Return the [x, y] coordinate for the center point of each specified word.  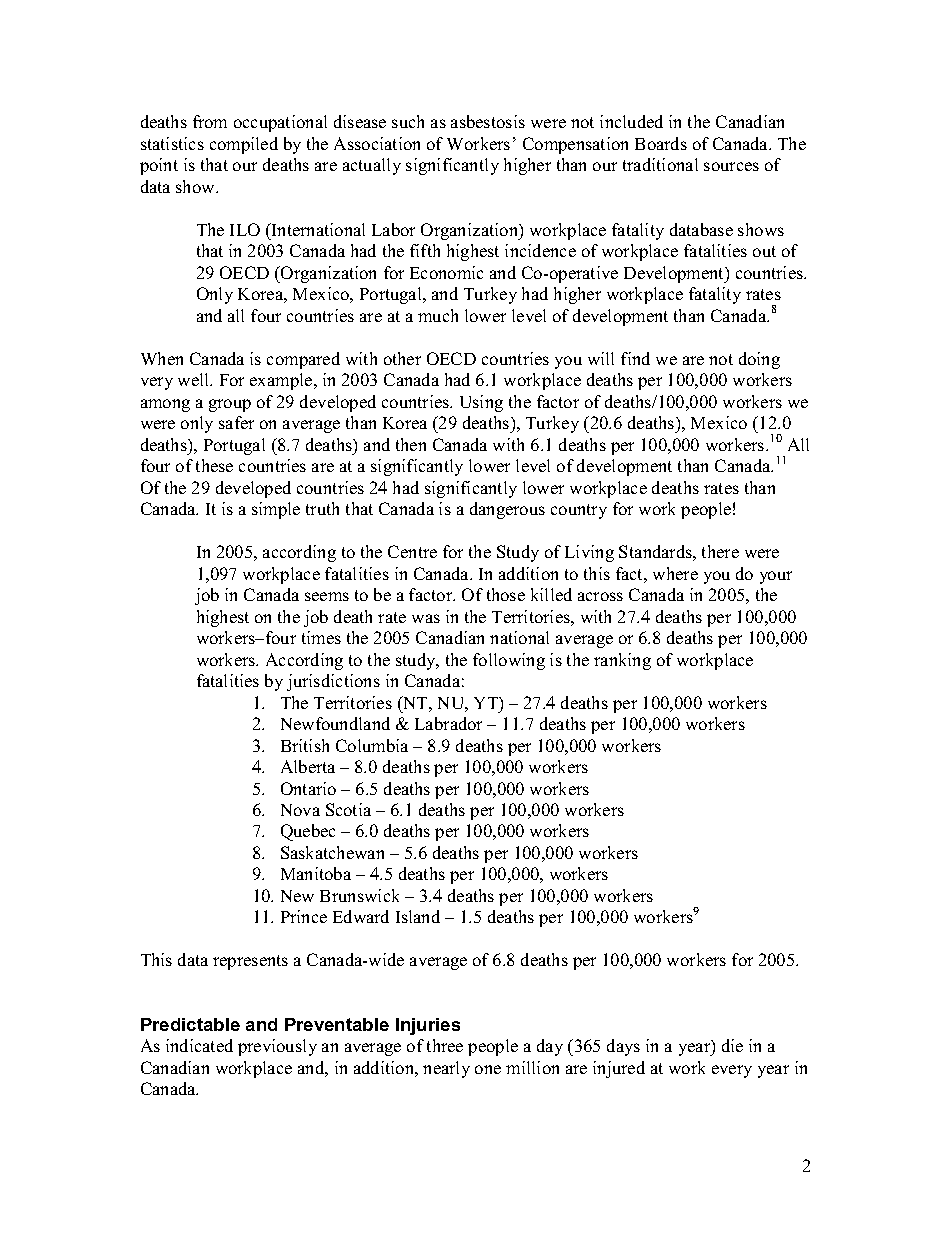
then [411, 444]
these [214, 465]
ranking [622, 661]
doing [759, 360]
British [305, 745]
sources [731, 166]
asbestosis [488, 121]
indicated [199, 1045]
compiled [244, 145]
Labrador [448, 723]
